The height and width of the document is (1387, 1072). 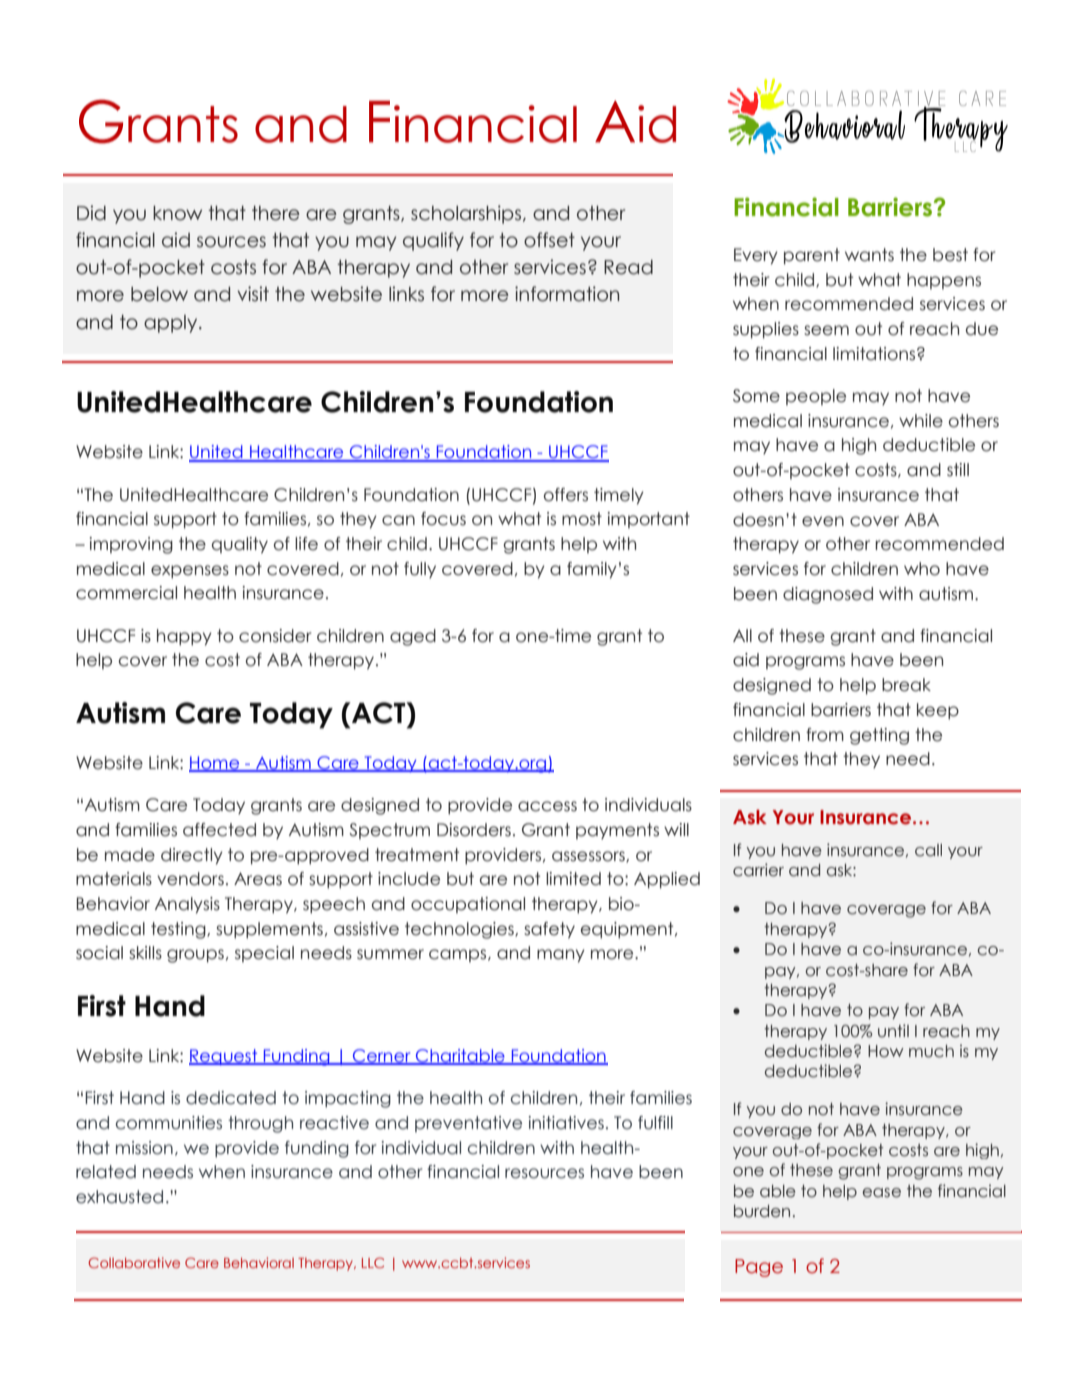 What do you see at coordinates (177, 213) in the document?
I see `know` at bounding box center [177, 213].
